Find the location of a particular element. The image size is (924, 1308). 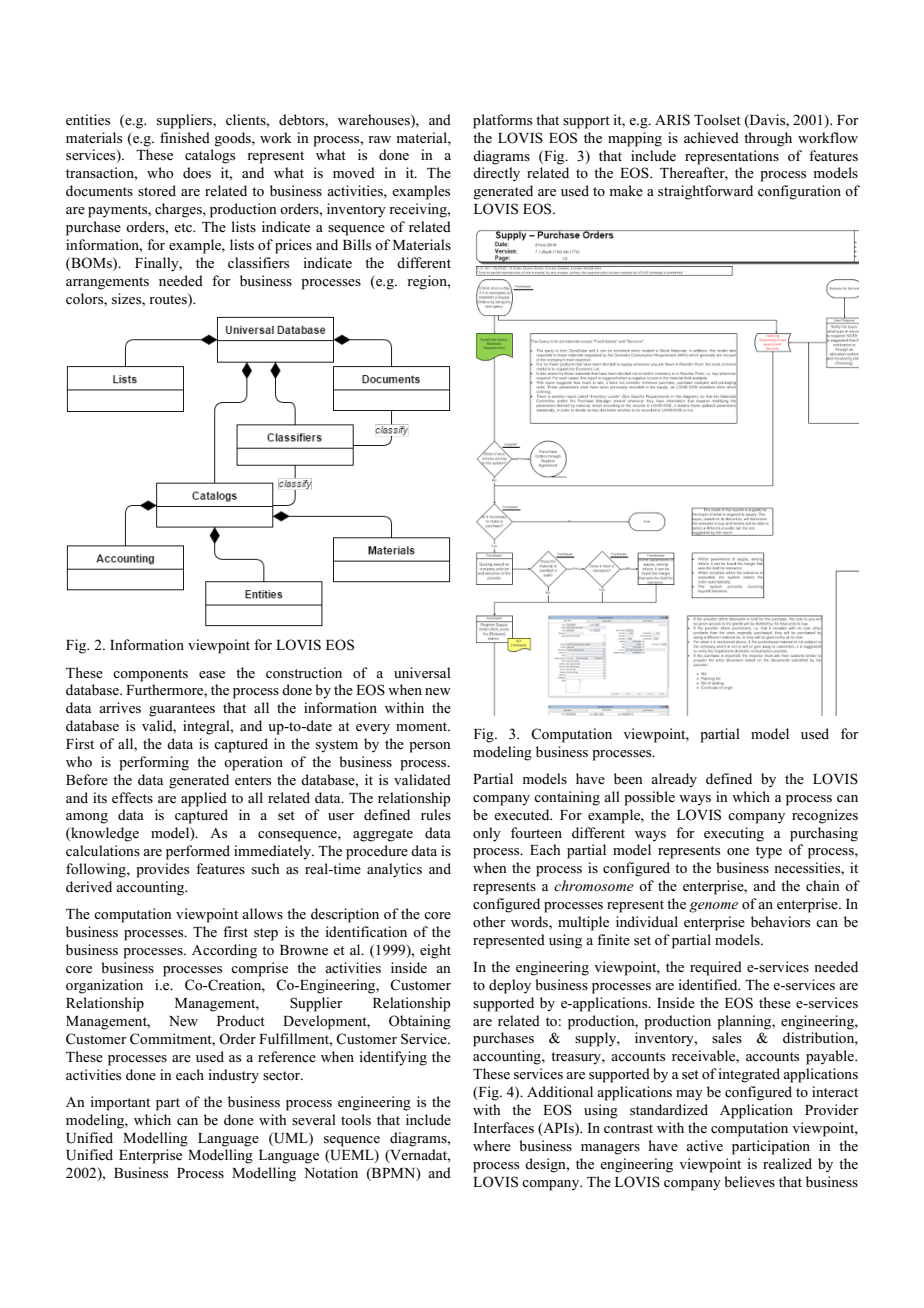

through is located at coordinates (768, 139).
